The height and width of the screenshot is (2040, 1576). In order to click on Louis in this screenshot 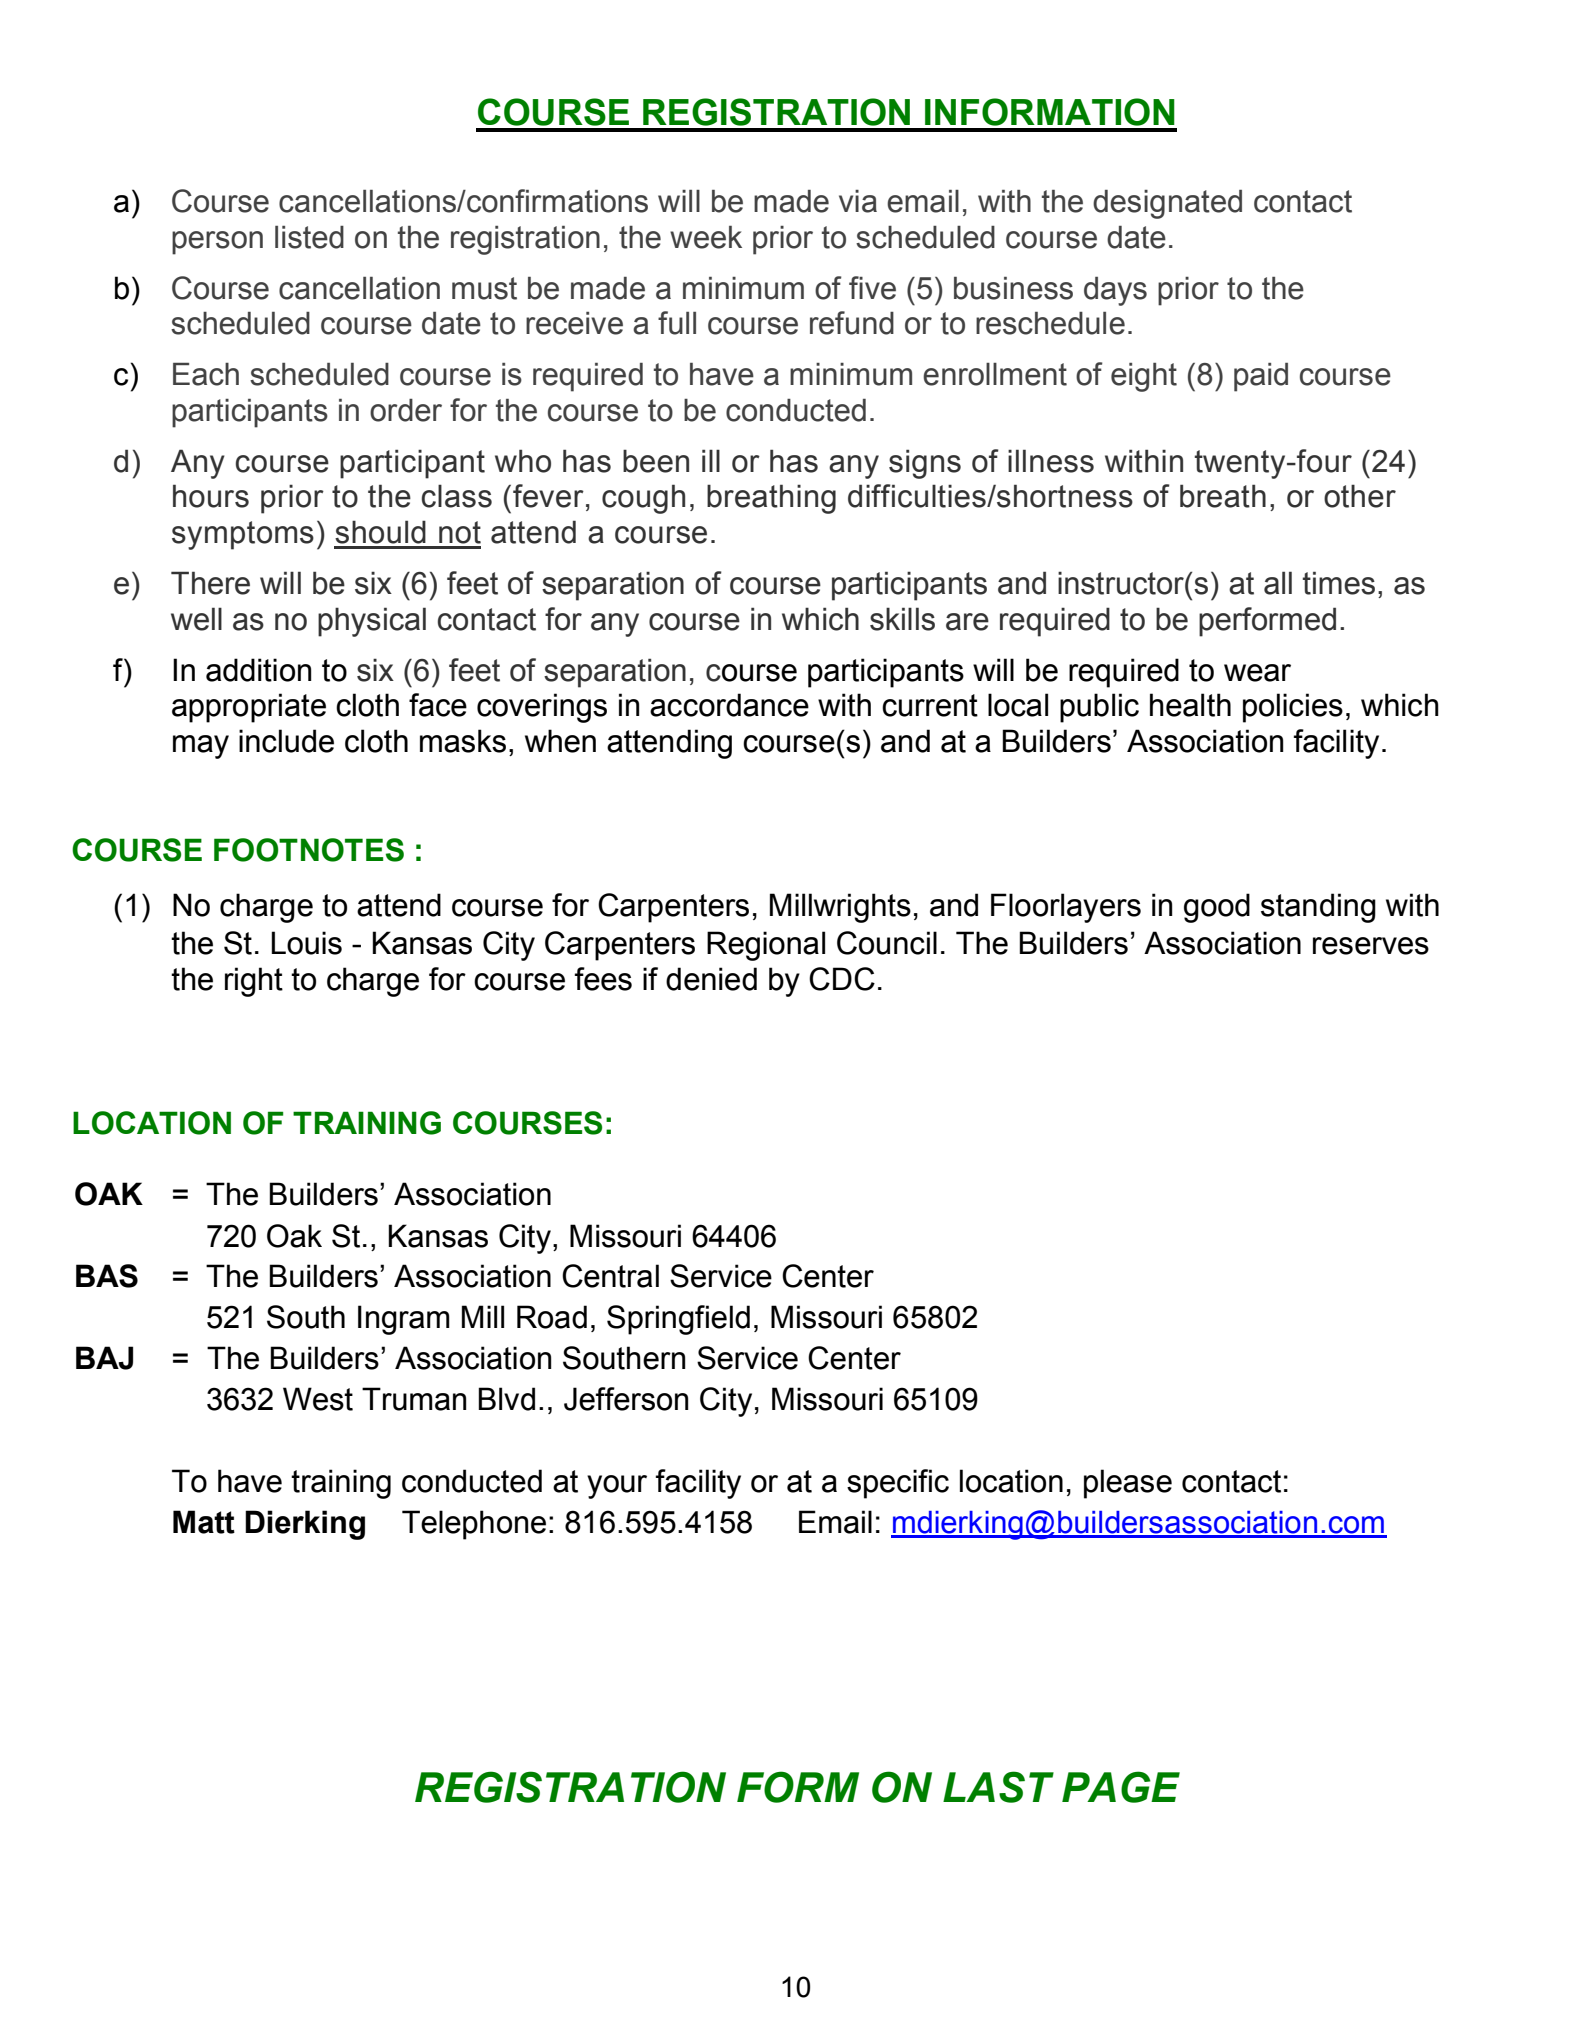, I will do `click(306, 943)`.
